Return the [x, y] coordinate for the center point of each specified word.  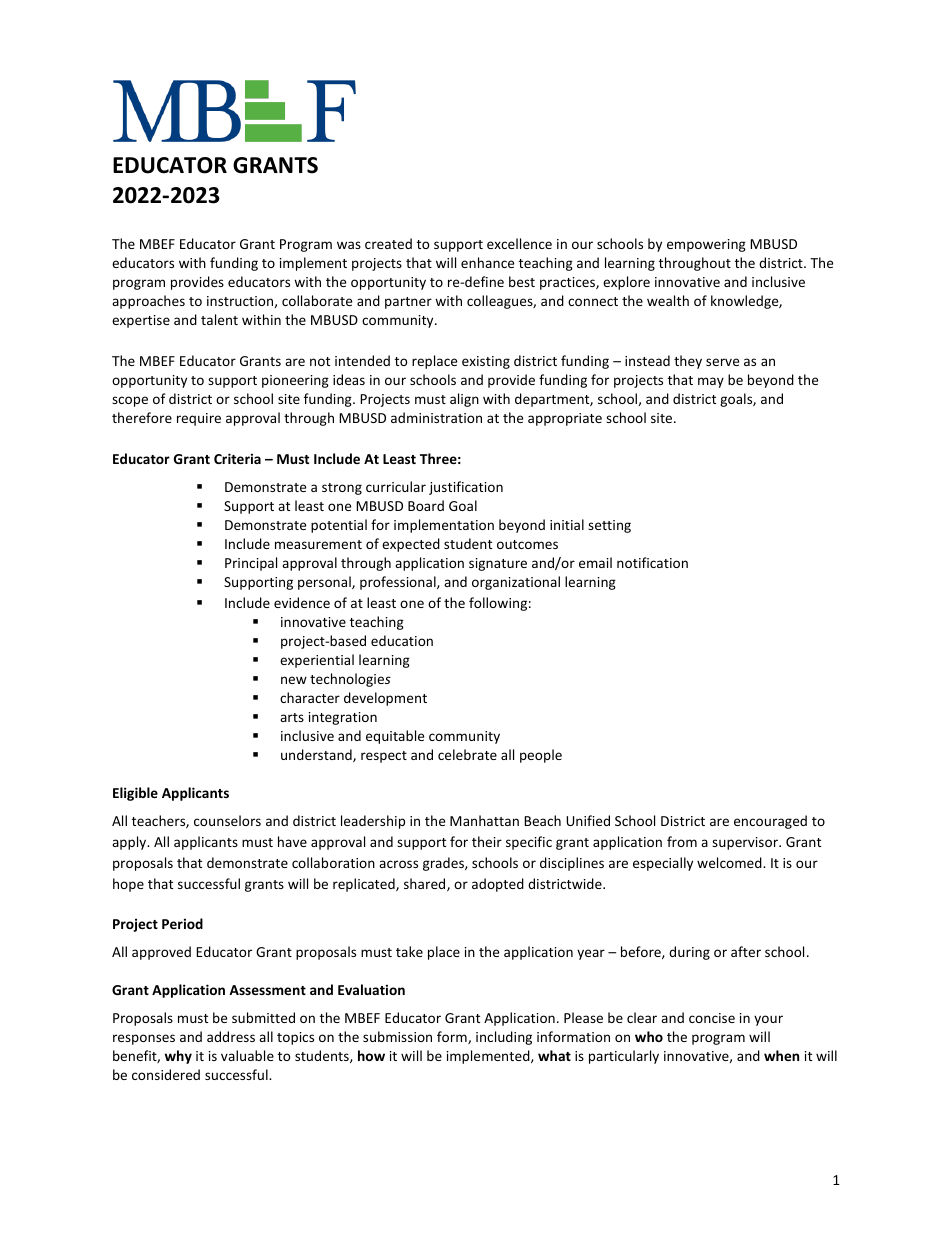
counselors [227, 820]
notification [652, 562]
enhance [487, 262]
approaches [148, 302]
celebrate [467, 754]
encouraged [770, 822]
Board [426, 505]
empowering [706, 245]
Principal [251, 564]
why [178, 1057]
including [504, 1038]
